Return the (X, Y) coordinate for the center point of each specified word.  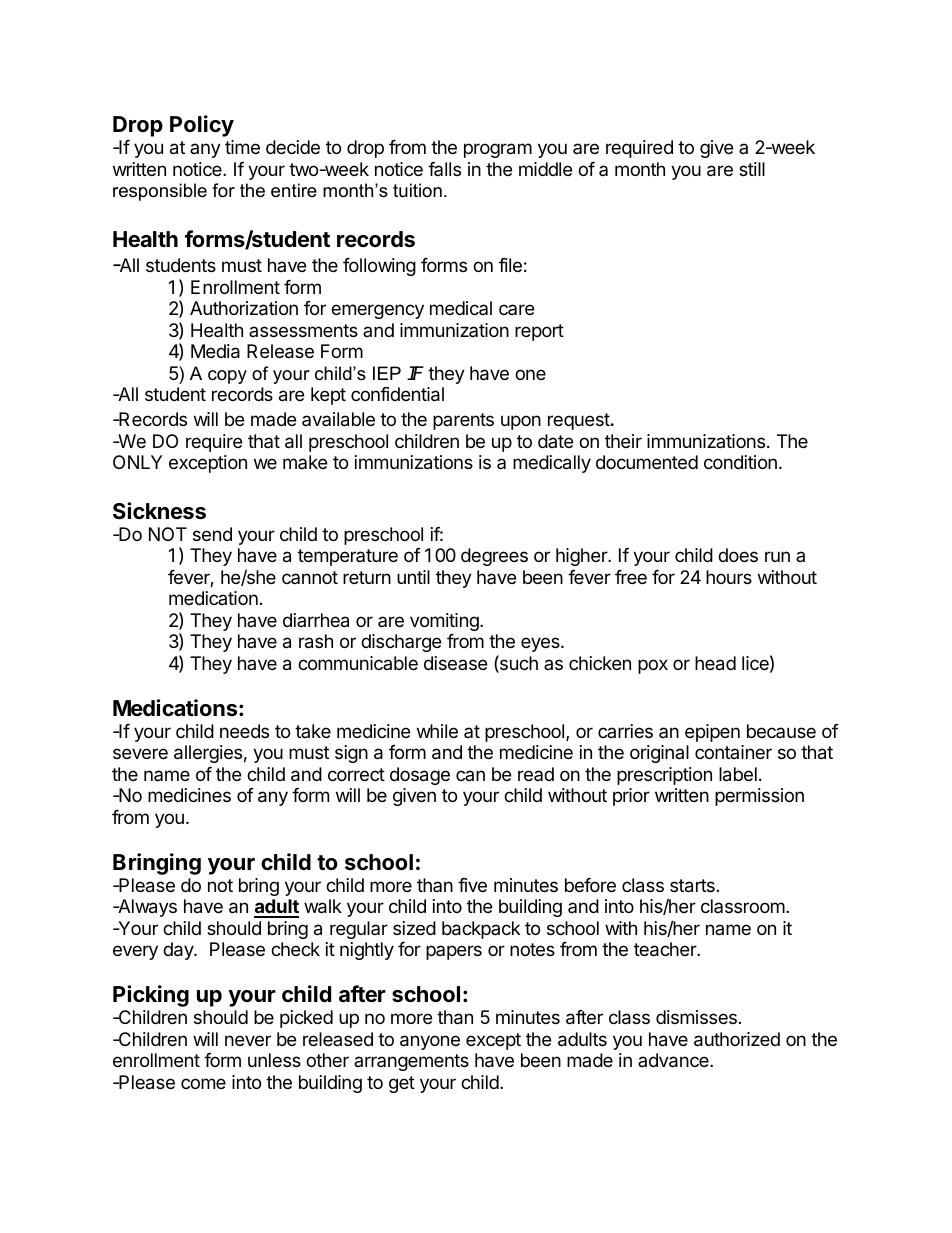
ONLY (137, 462)
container (733, 752)
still (752, 169)
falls (444, 169)
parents (463, 421)
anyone (430, 1042)
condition (740, 462)
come (203, 1083)
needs (244, 731)
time (242, 147)
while (437, 731)
